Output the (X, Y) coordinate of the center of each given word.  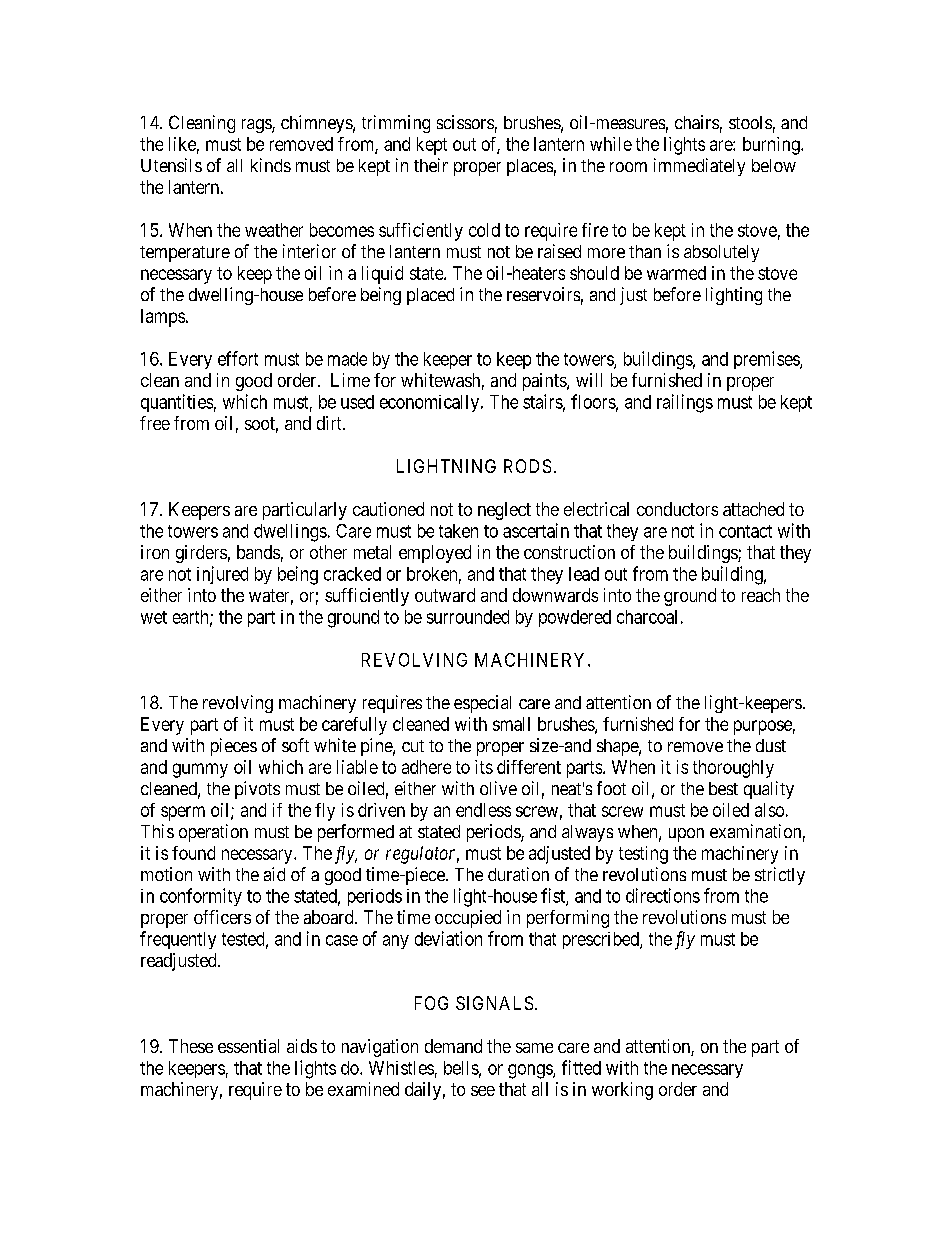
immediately (699, 167)
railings (685, 403)
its (484, 767)
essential (248, 1046)
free (155, 423)
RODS (527, 466)
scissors (465, 122)
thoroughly (733, 769)
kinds (271, 165)
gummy (200, 770)
